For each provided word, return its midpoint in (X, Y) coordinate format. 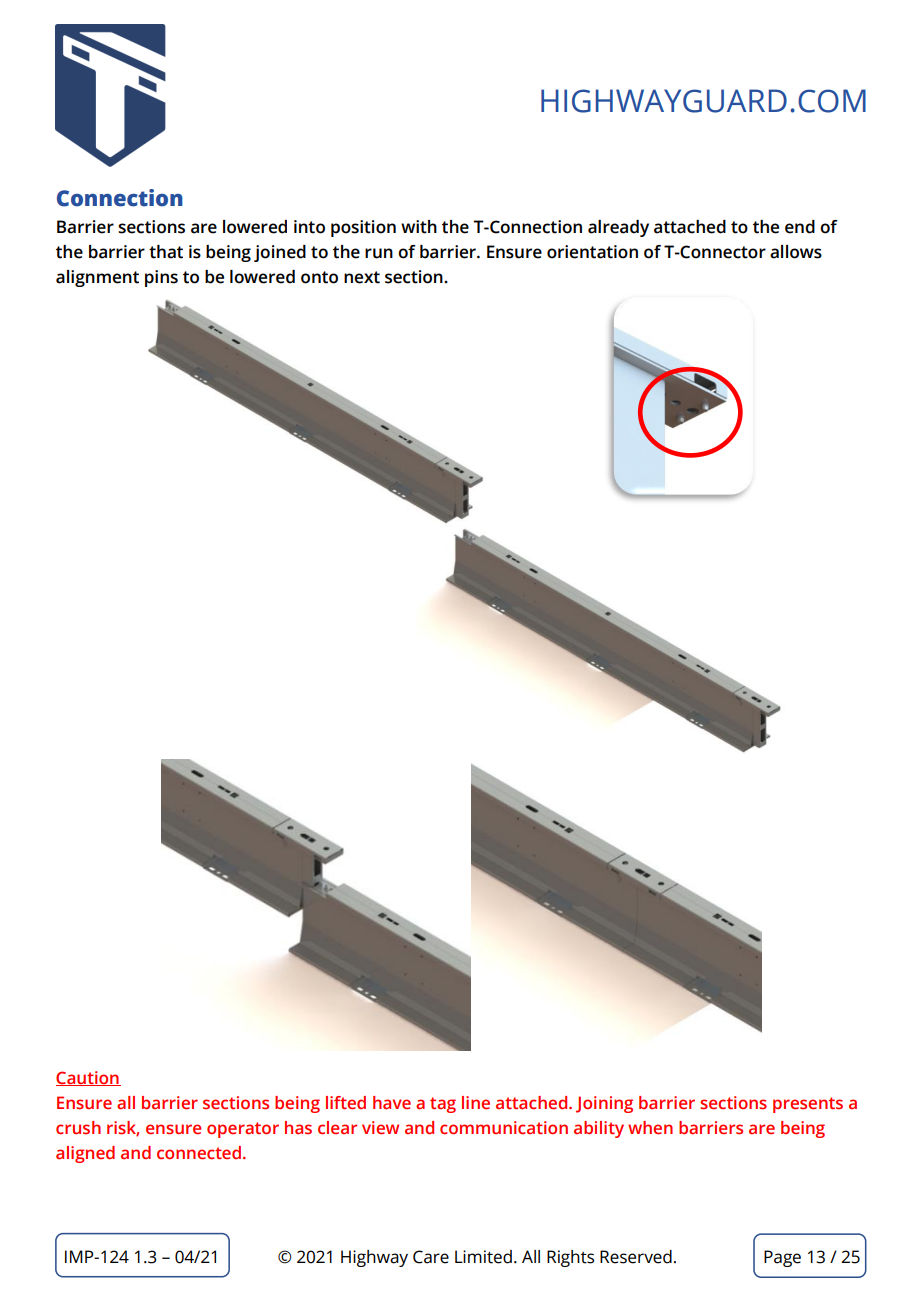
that (166, 252)
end (800, 227)
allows (796, 252)
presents (808, 1105)
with (419, 227)
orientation (592, 252)
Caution (88, 1078)
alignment (97, 278)
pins (161, 278)
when (650, 1128)
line (476, 1103)
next (362, 277)
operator (243, 1130)
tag (443, 1105)
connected (200, 1153)
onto (319, 277)
